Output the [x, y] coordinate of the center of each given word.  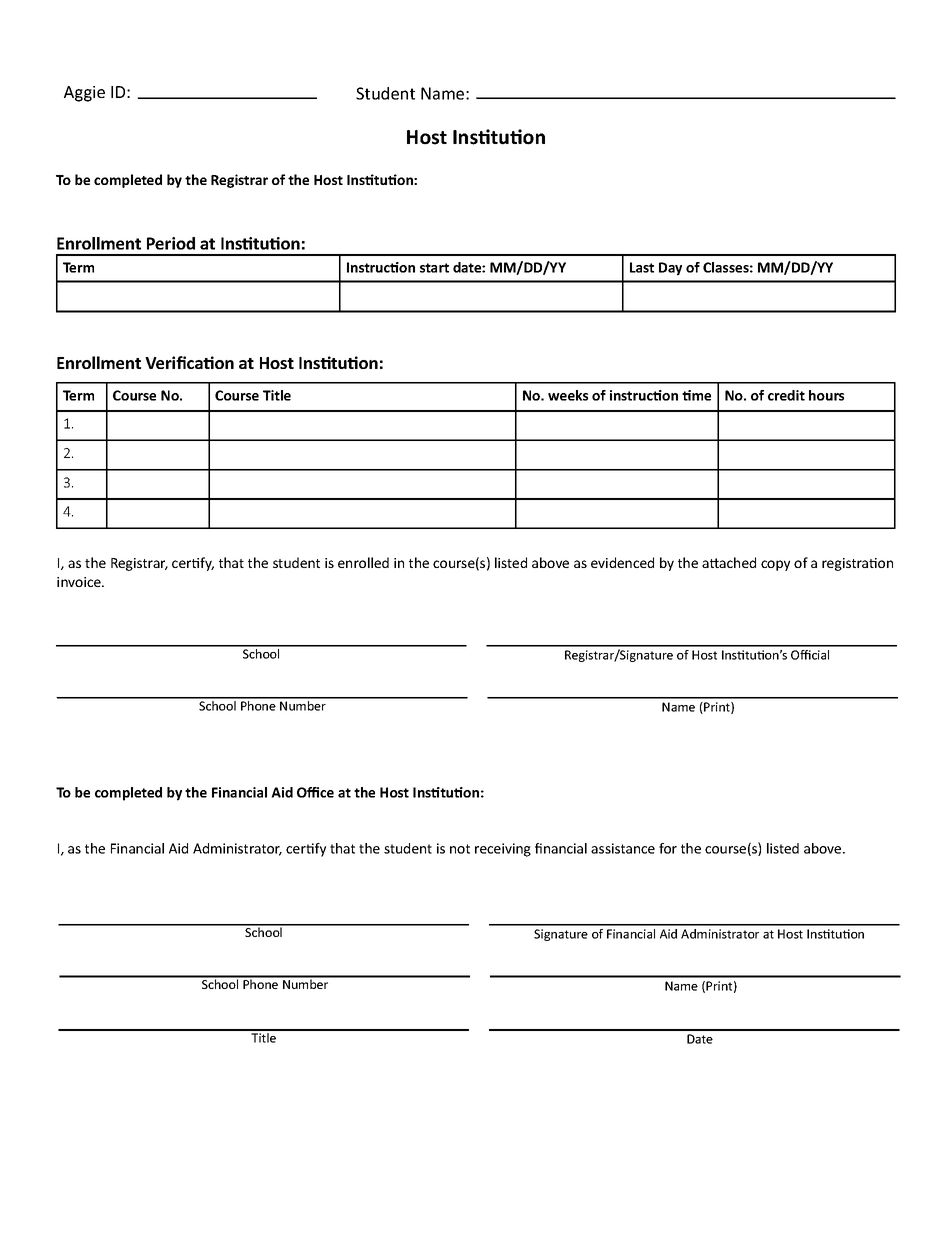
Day [670, 269]
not [460, 849]
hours [826, 395]
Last [642, 267]
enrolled [363, 562]
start [434, 268]
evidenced [622, 562]
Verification [189, 362]
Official [810, 655]
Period [171, 243]
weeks [568, 395]
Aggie [84, 94]
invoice [80, 582]
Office [315, 792]
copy [775, 565]
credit [786, 395]
